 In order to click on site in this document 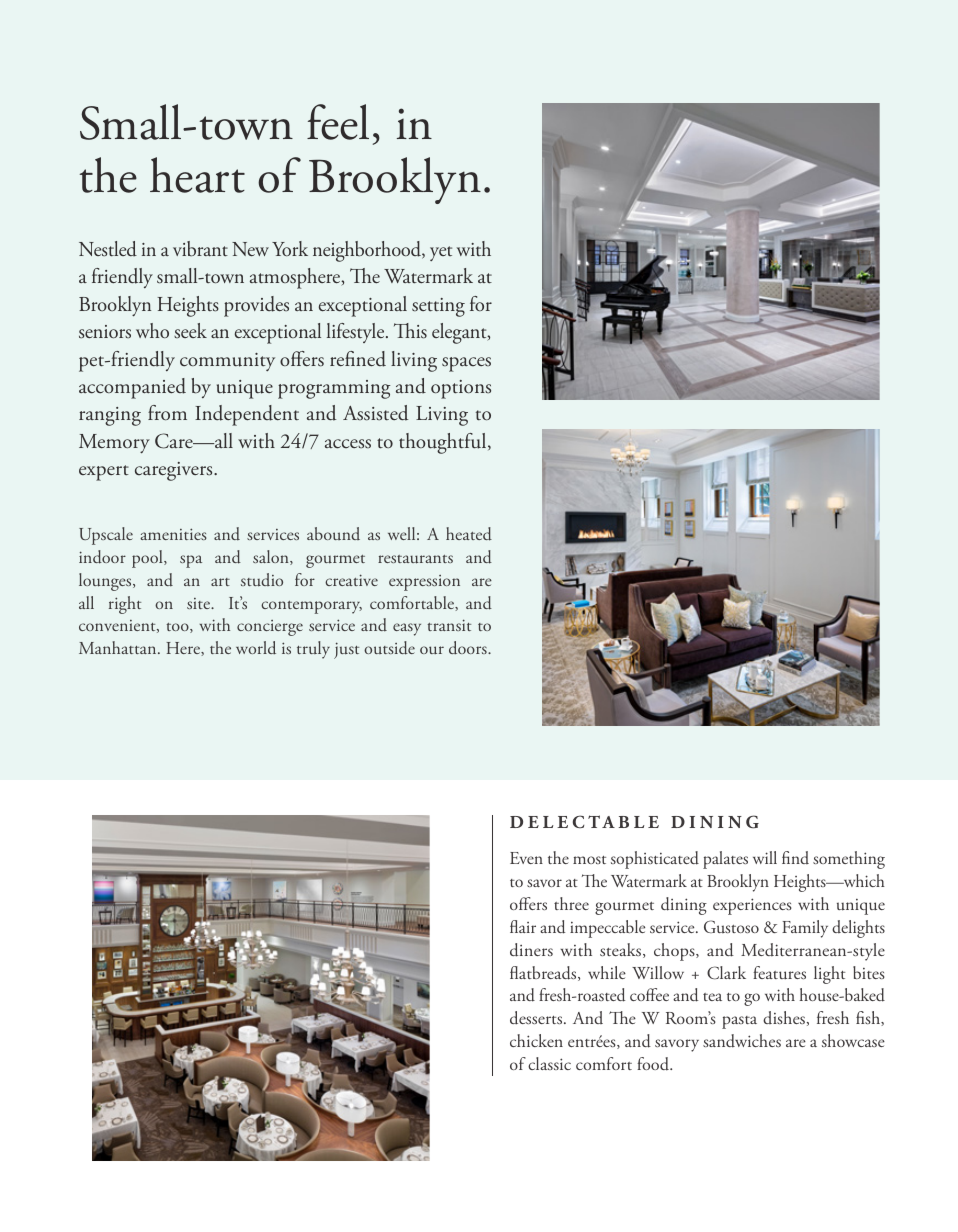, I will do `click(199, 603)`.
